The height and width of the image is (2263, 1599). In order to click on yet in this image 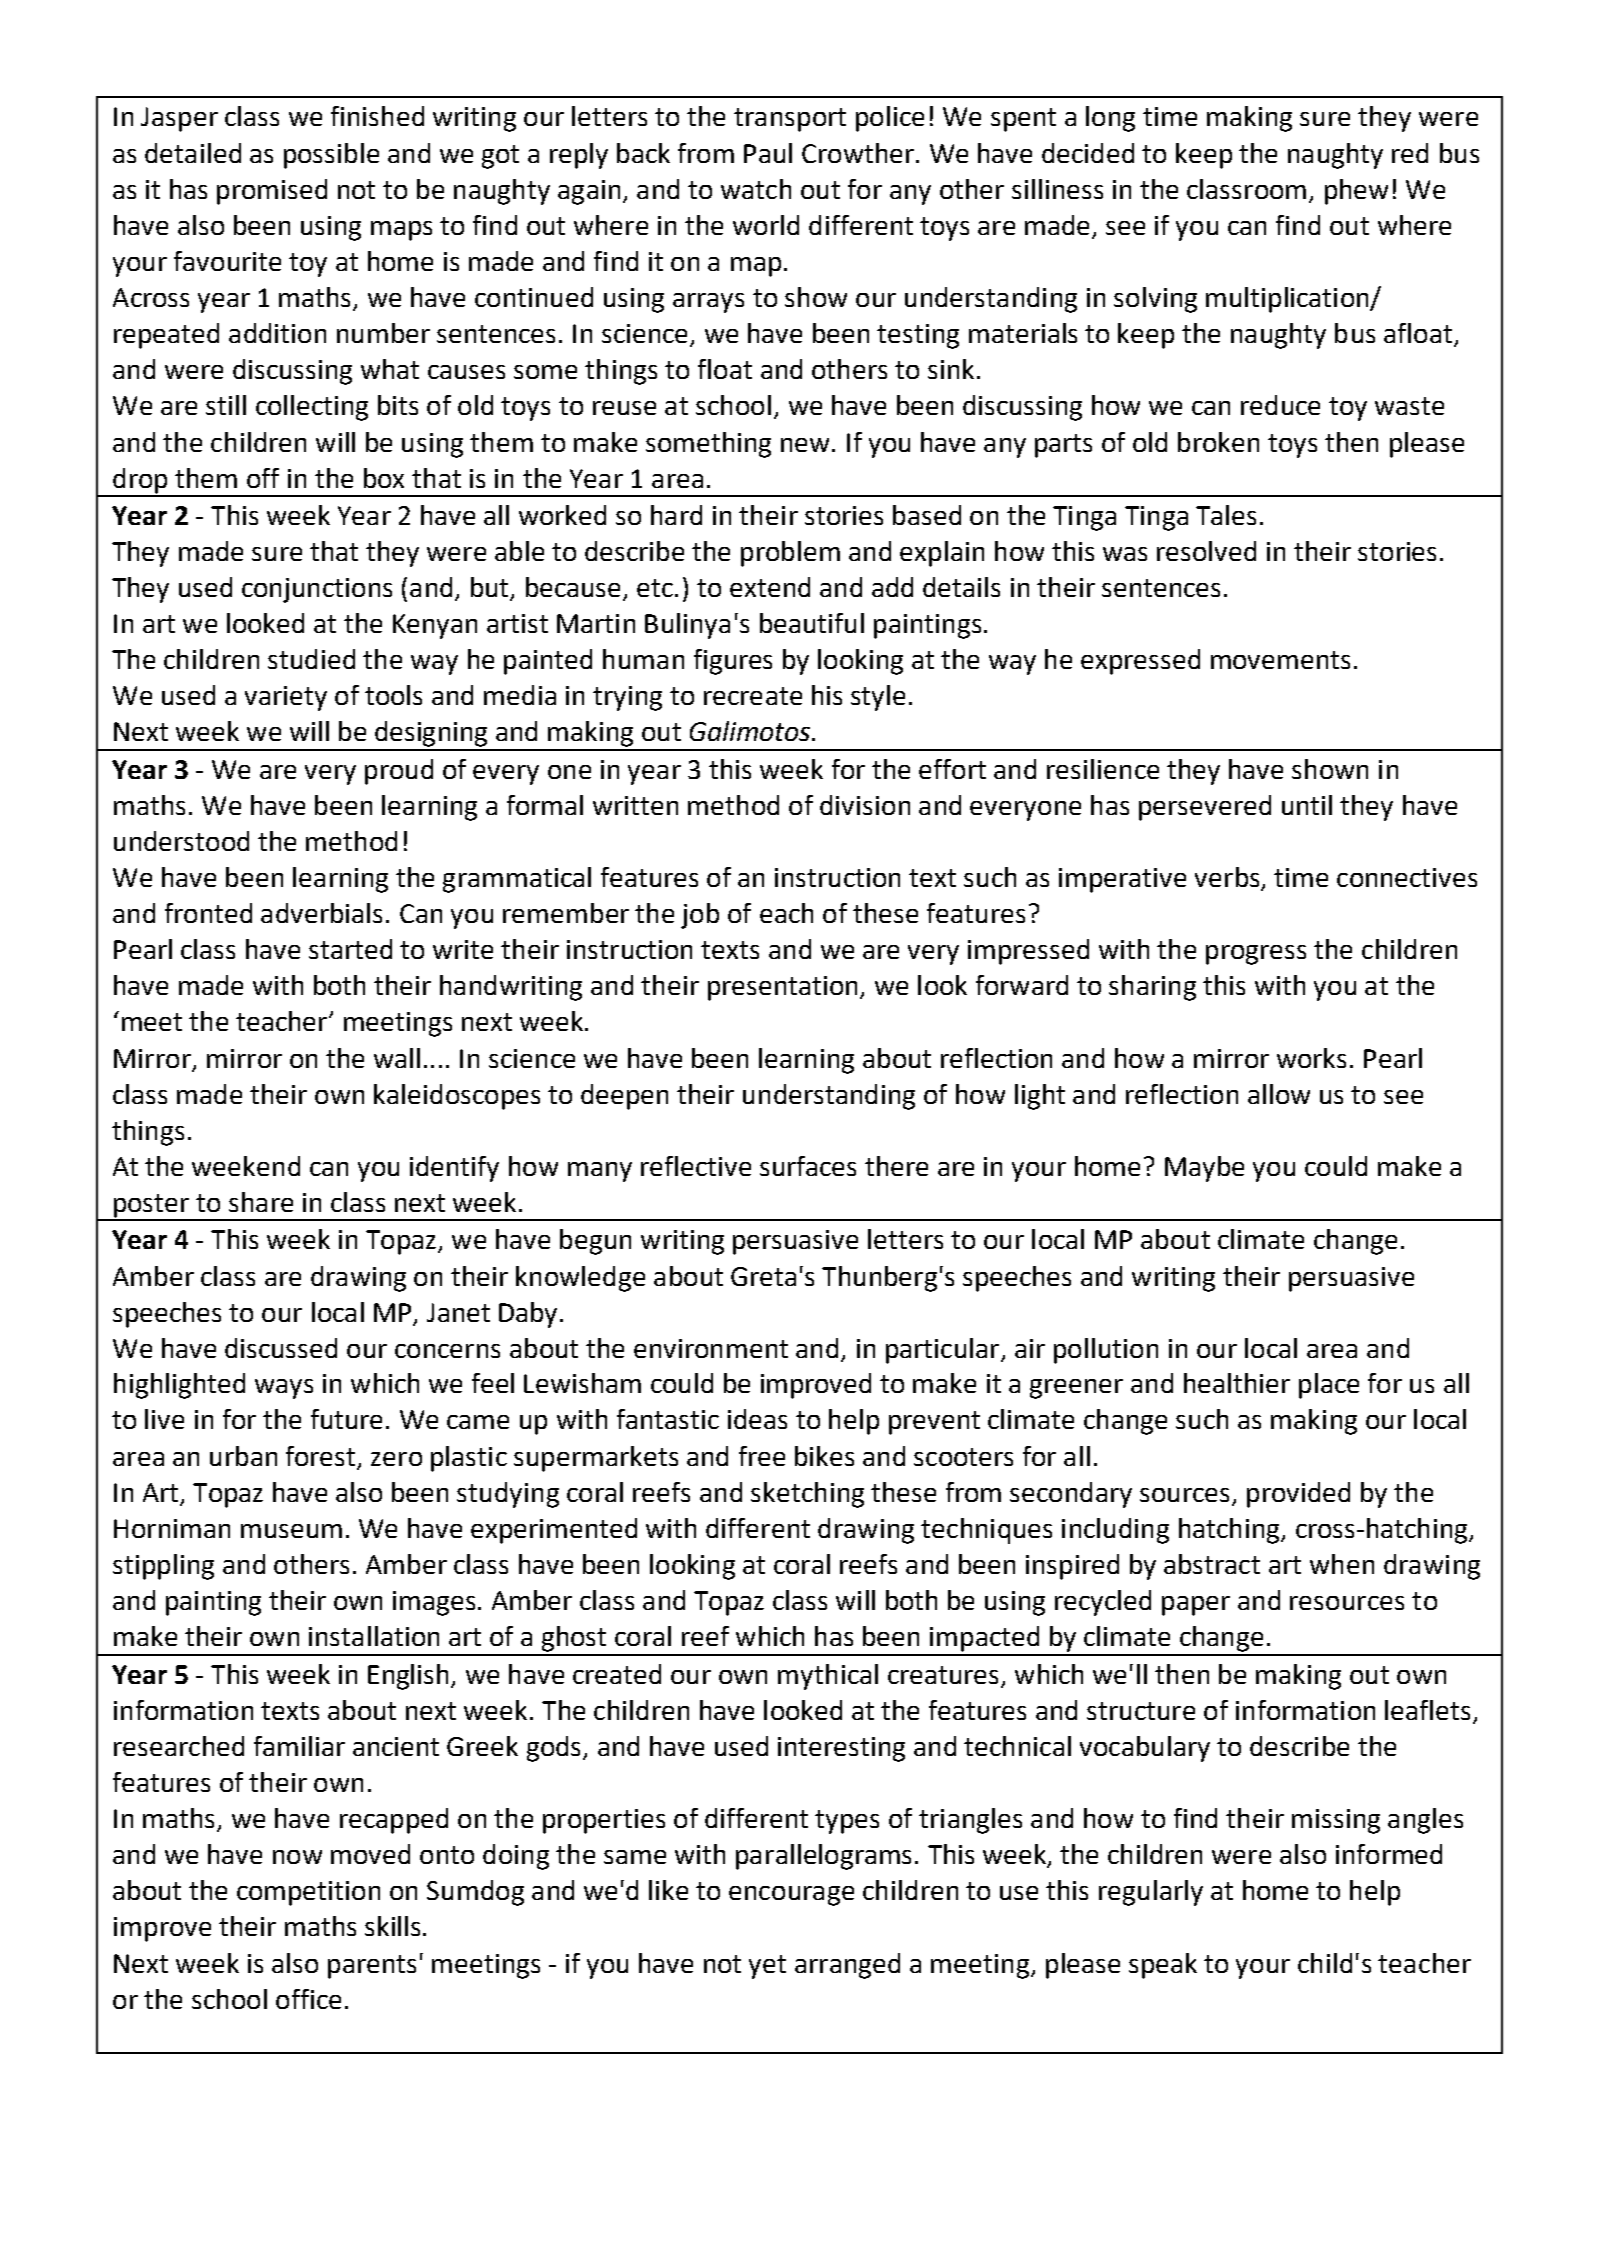, I will do `click(767, 1967)`.
